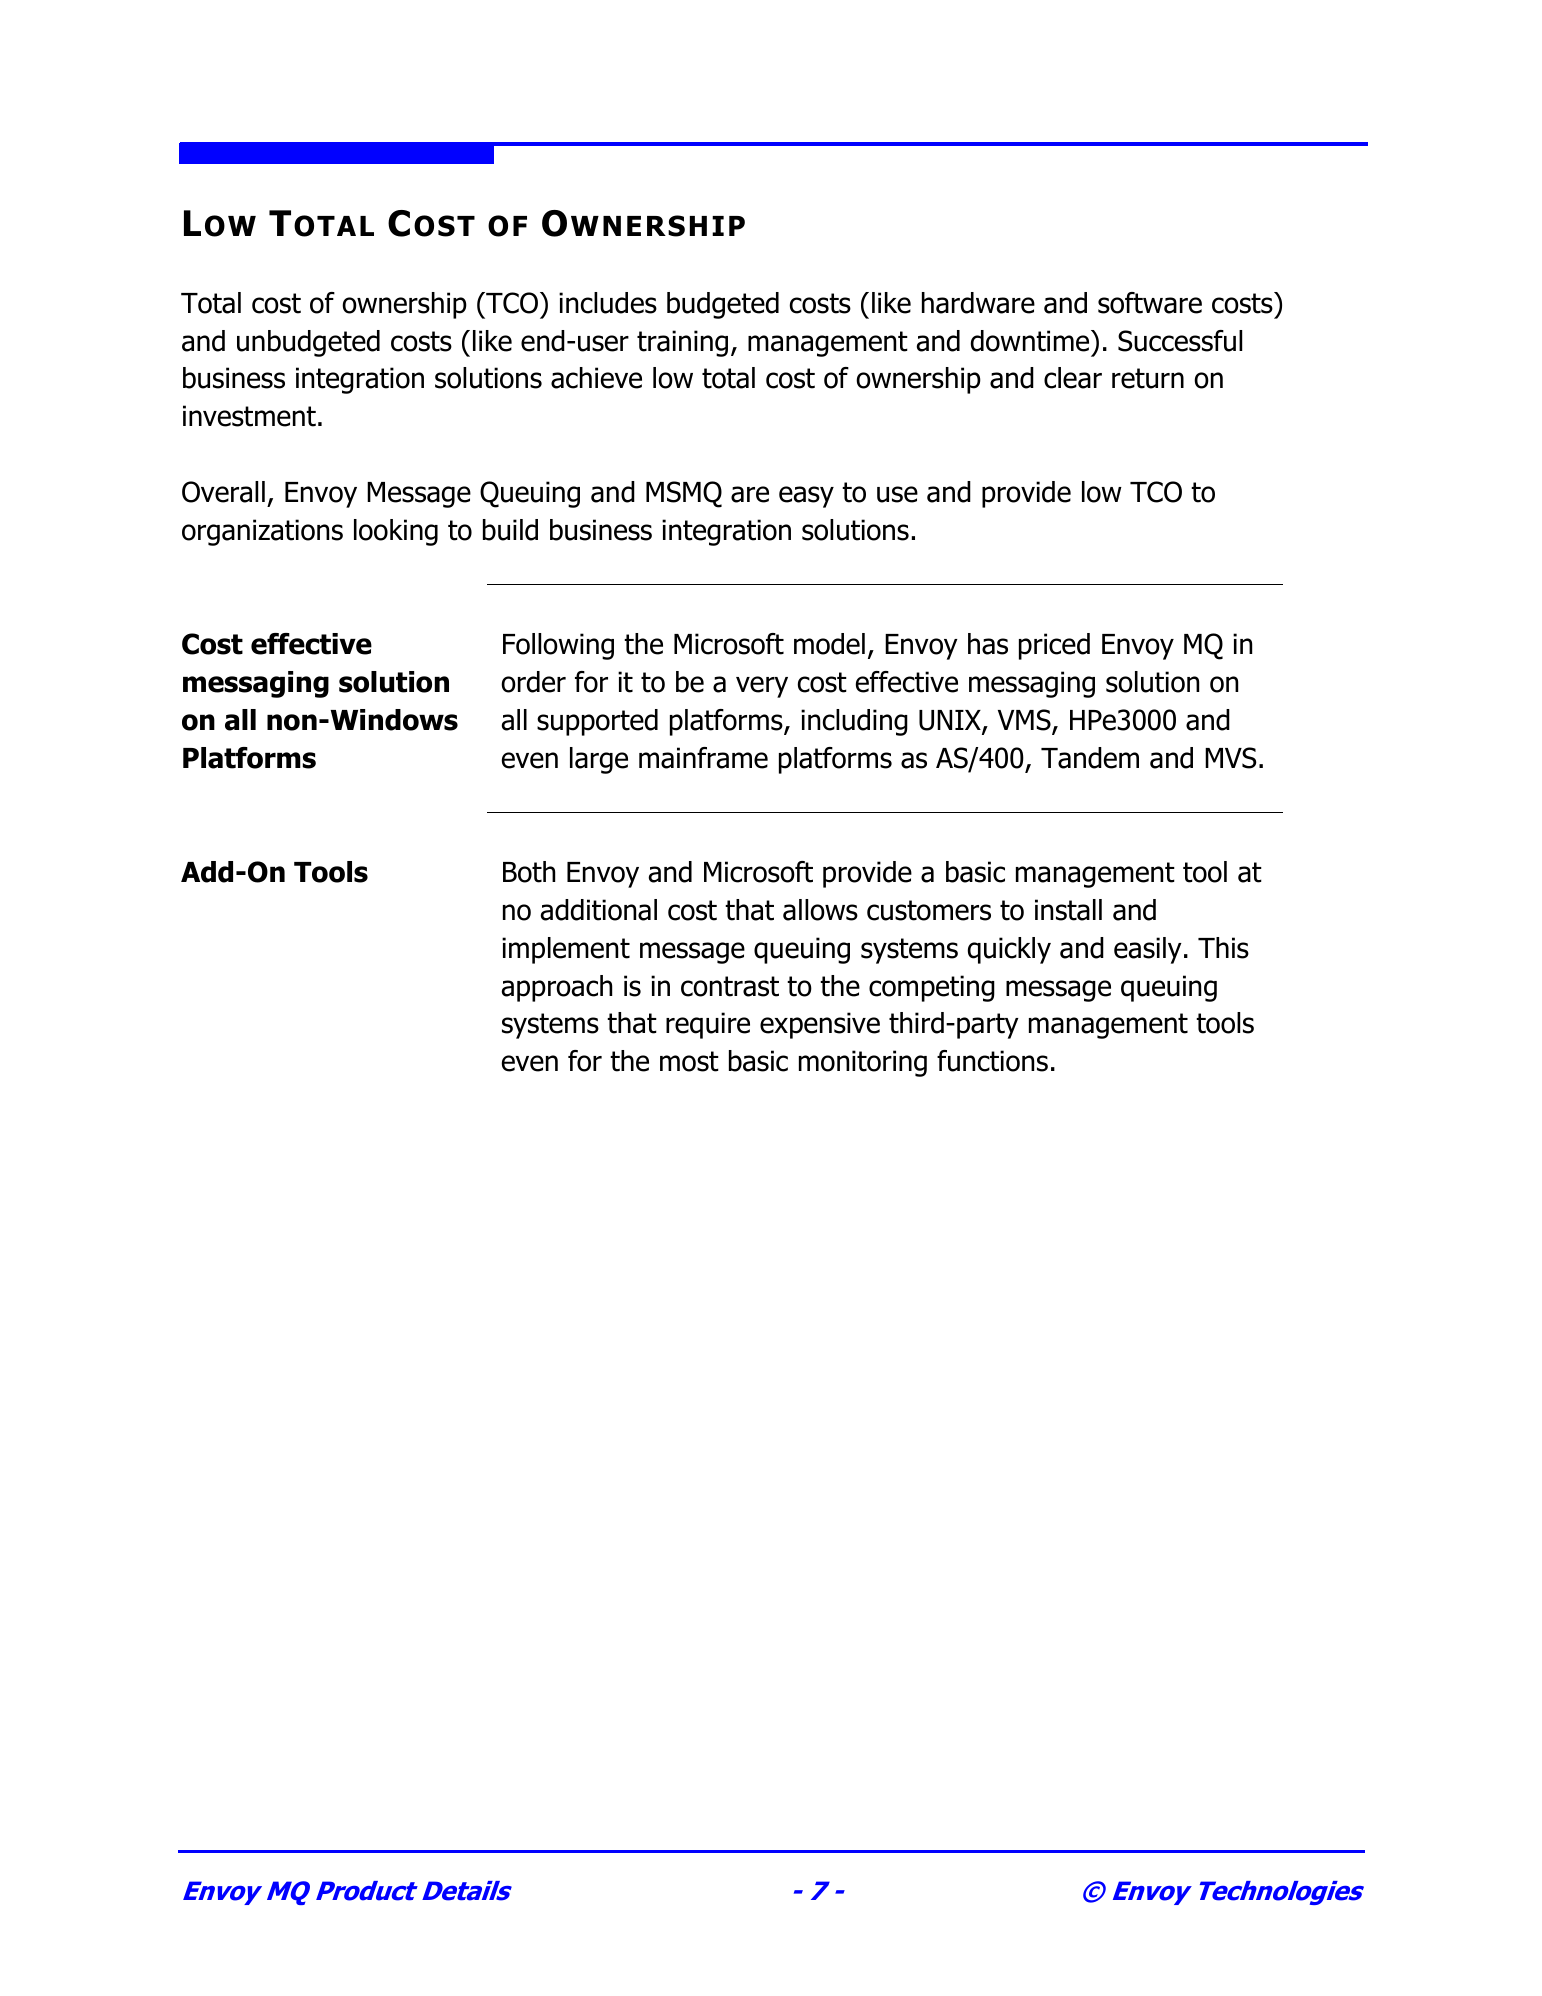 The image size is (1542, 1996). Describe the element at coordinates (1068, 910) in the screenshot. I see `install` at that location.
